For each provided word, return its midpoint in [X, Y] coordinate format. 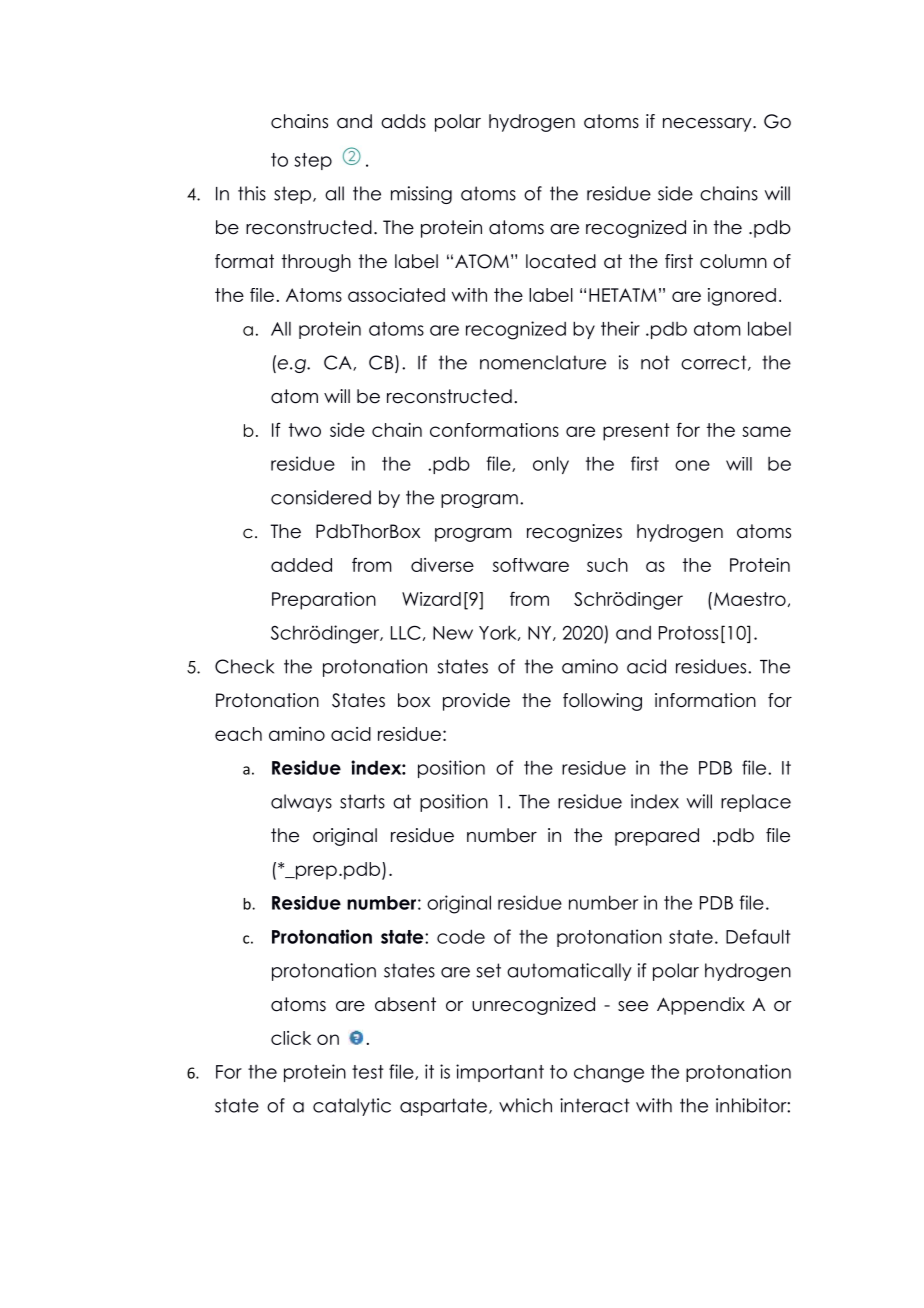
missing [421, 195]
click [291, 1038]
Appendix [701, 1006]
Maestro [750, 599]
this [252, 193]
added [301, 565]
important [500, 1073]
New [453, 633]
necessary [708, 125]
